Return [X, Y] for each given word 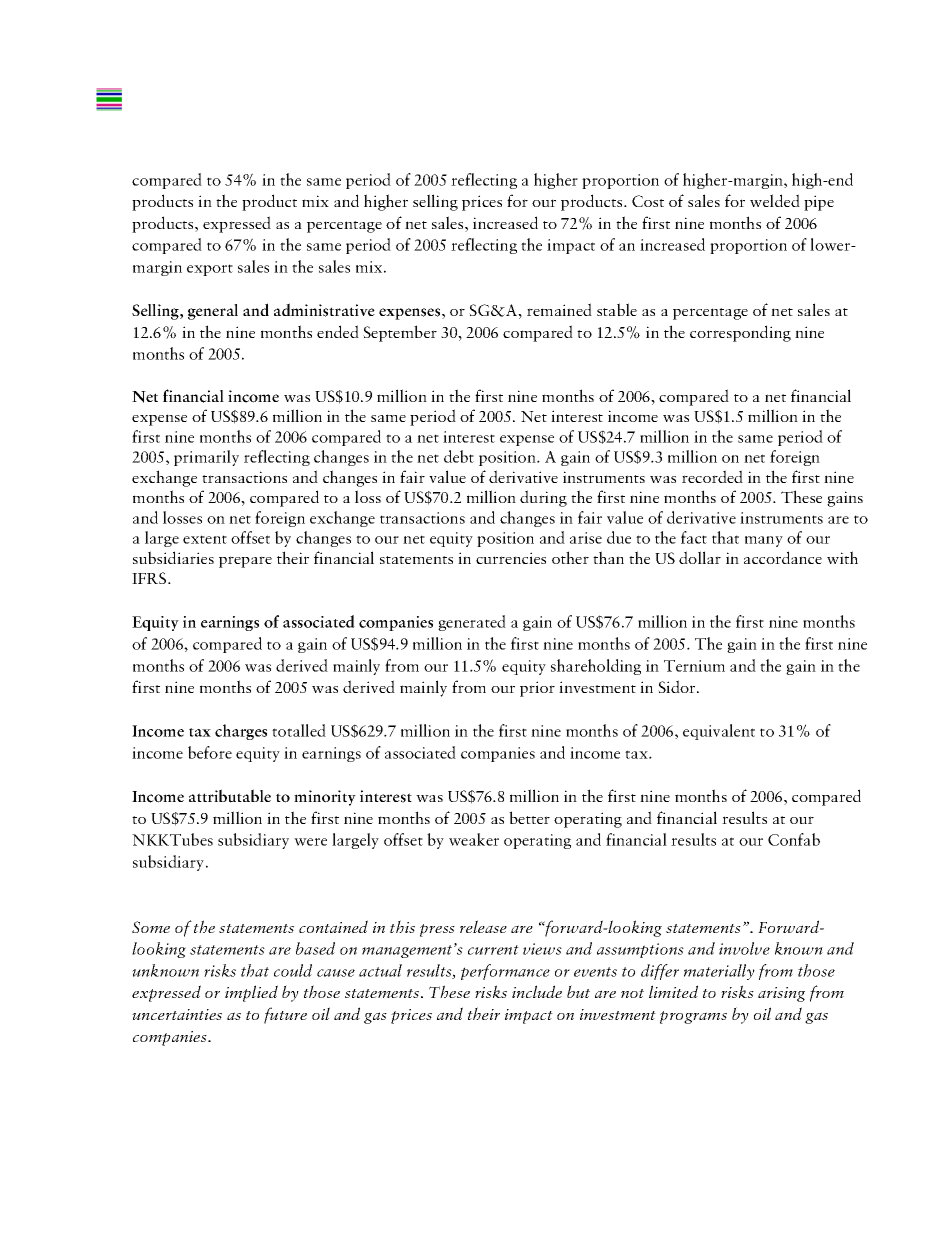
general [213, 312]
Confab [794, 839]
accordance [783, 557]
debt [459, 456]
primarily [206, 458]
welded [775, 200]
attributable [230, 796]
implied [251, 993]
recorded [712, 476]
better [529, 817]
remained [559, 309]
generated [472, 623]
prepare [245, 562]
